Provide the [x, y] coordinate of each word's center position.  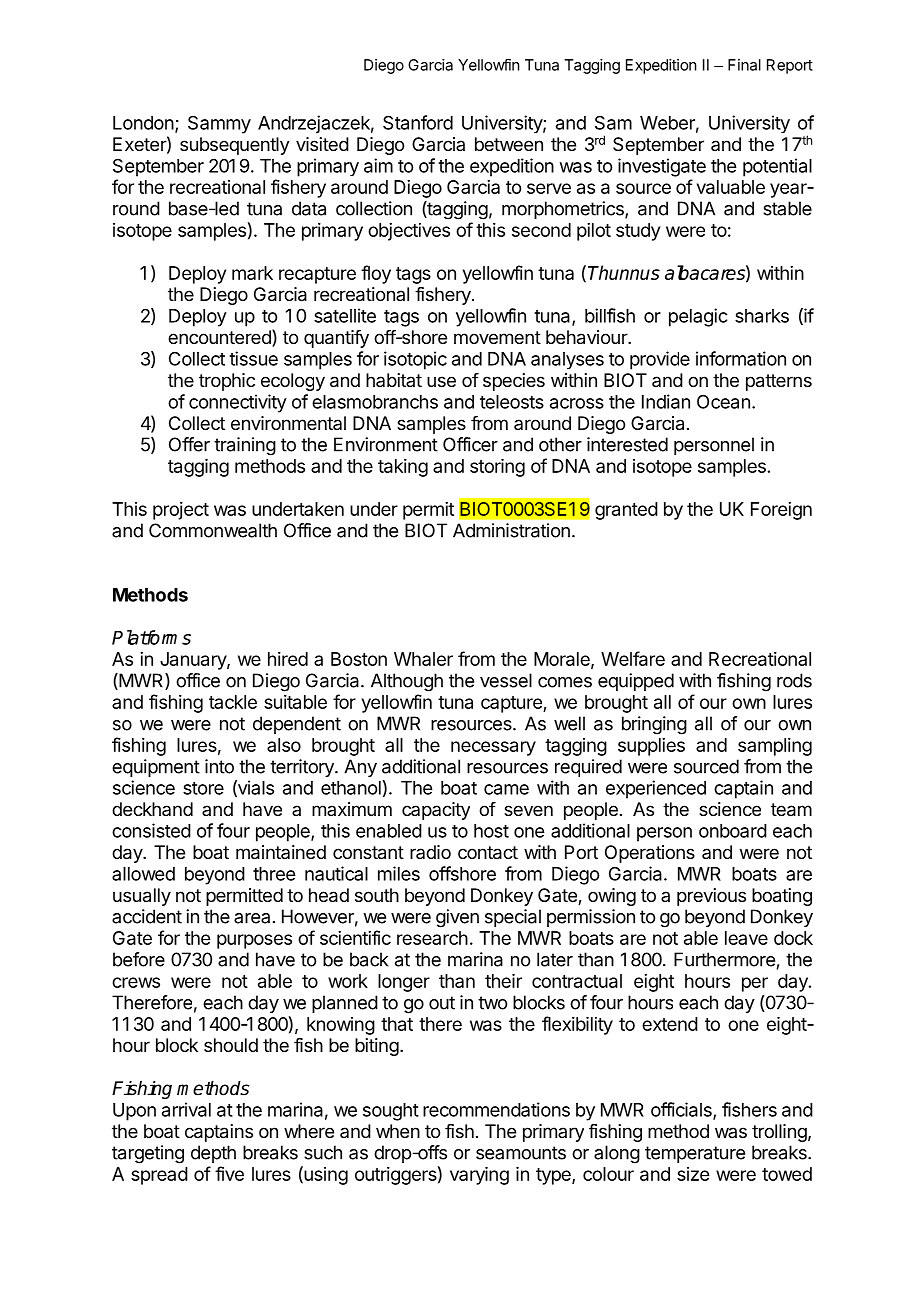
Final [744, 65]
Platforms [151, 637]
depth [213, 1154]
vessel [506, 680]
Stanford [418, 122]
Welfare [633, 658]
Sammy [219, 125]
